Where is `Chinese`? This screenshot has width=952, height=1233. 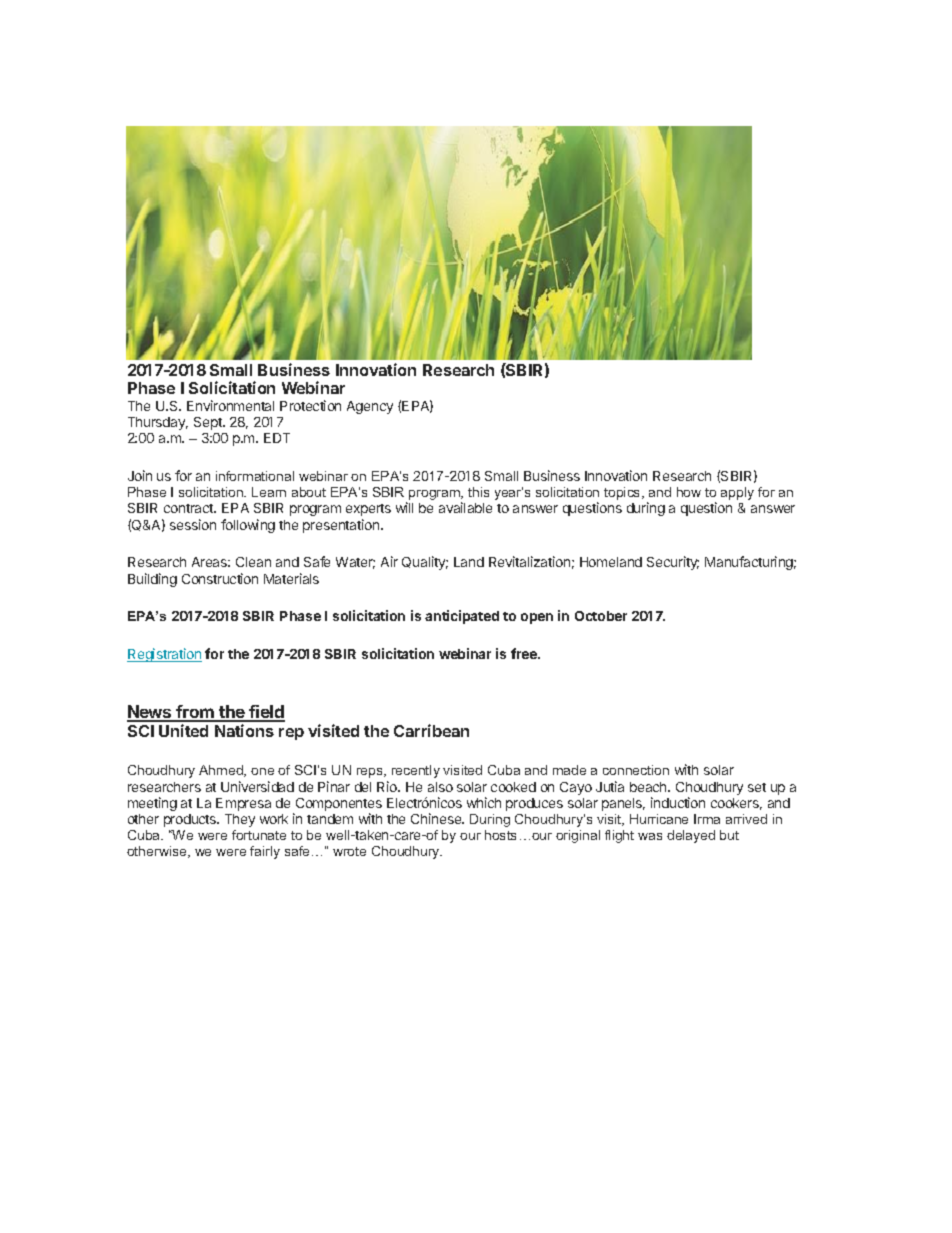 Chinese is located at coordinates (437, 818).
